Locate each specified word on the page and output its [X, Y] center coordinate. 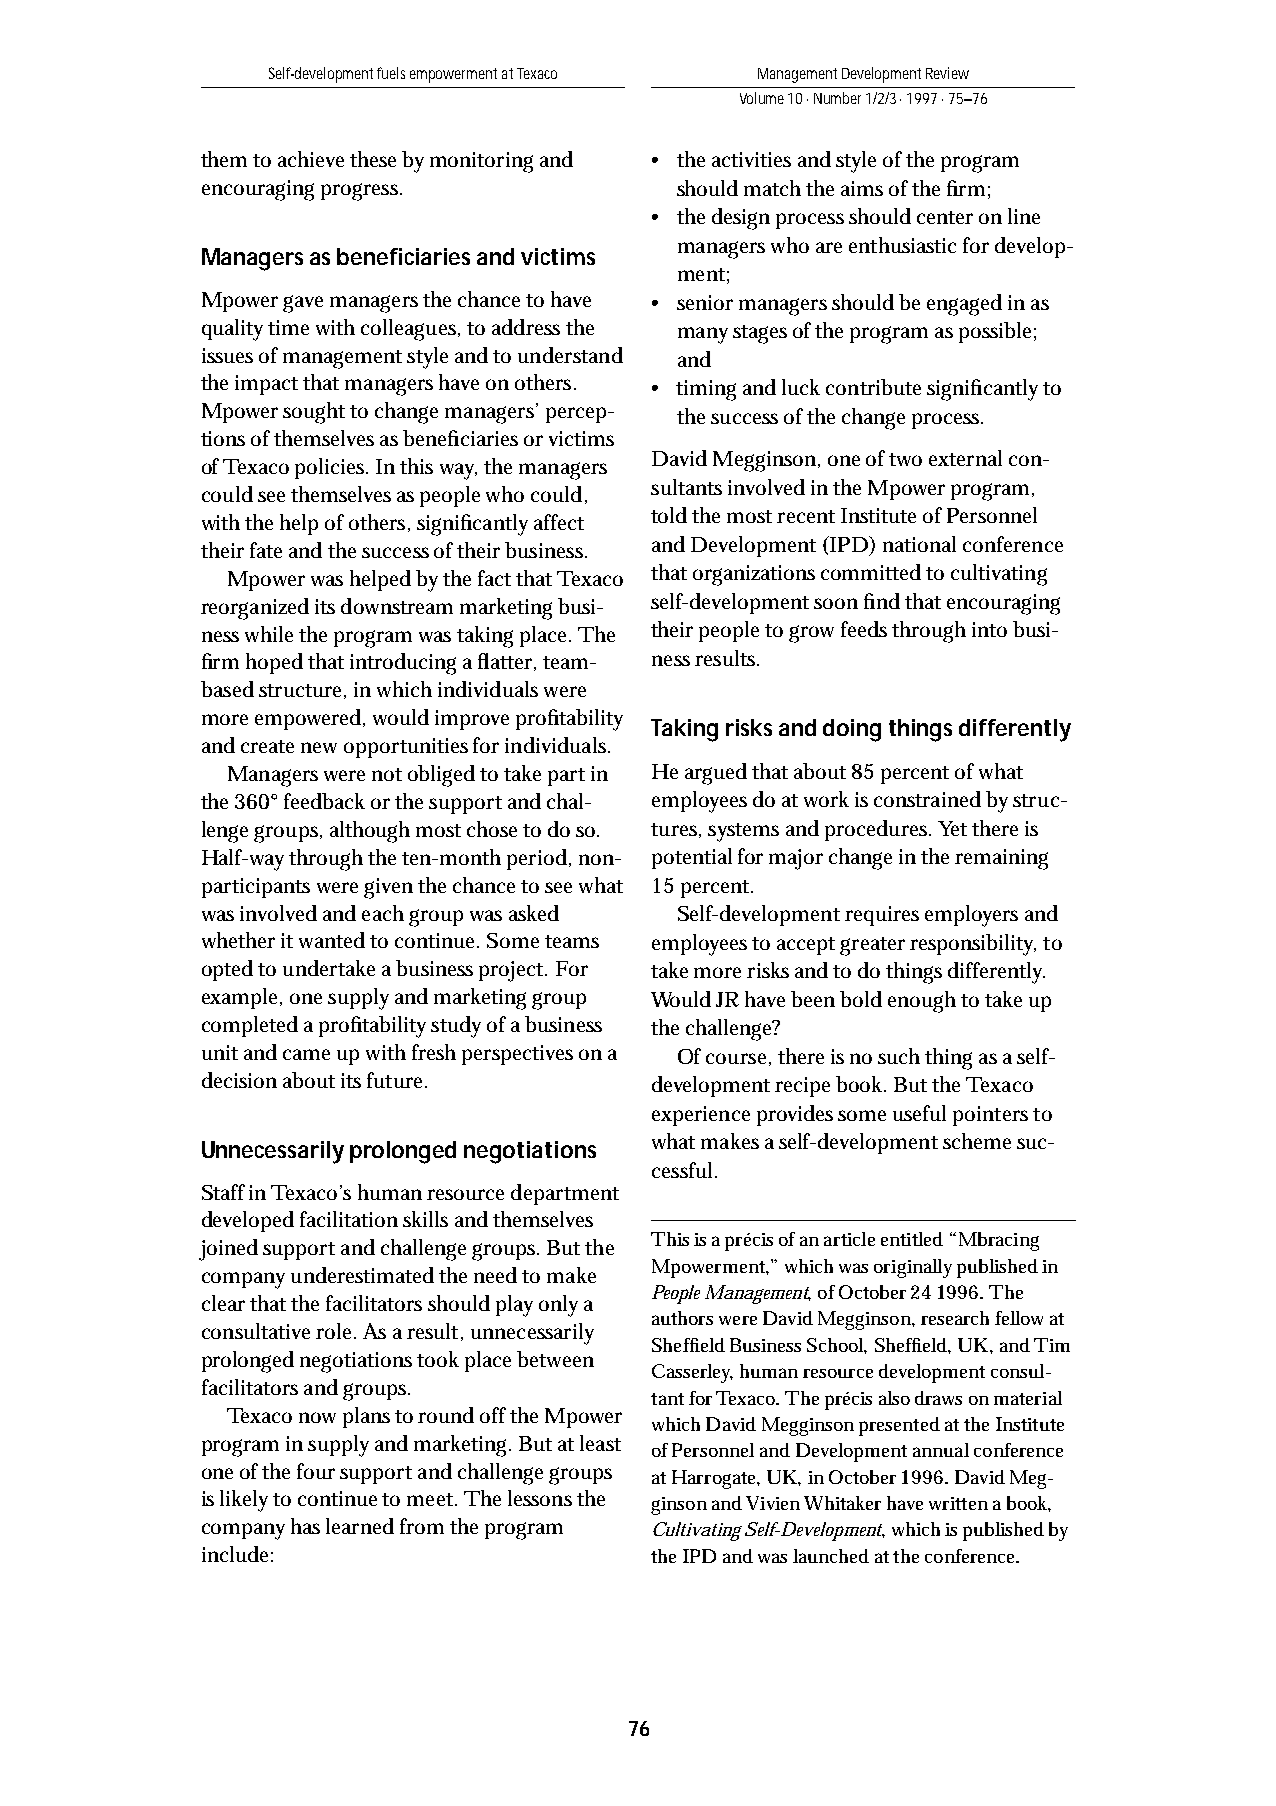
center [945, 217]
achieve [311, 159]
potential [692, 858]
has [305, 1526]
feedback [324, 801]
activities [751, 159]
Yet [952, 828]
